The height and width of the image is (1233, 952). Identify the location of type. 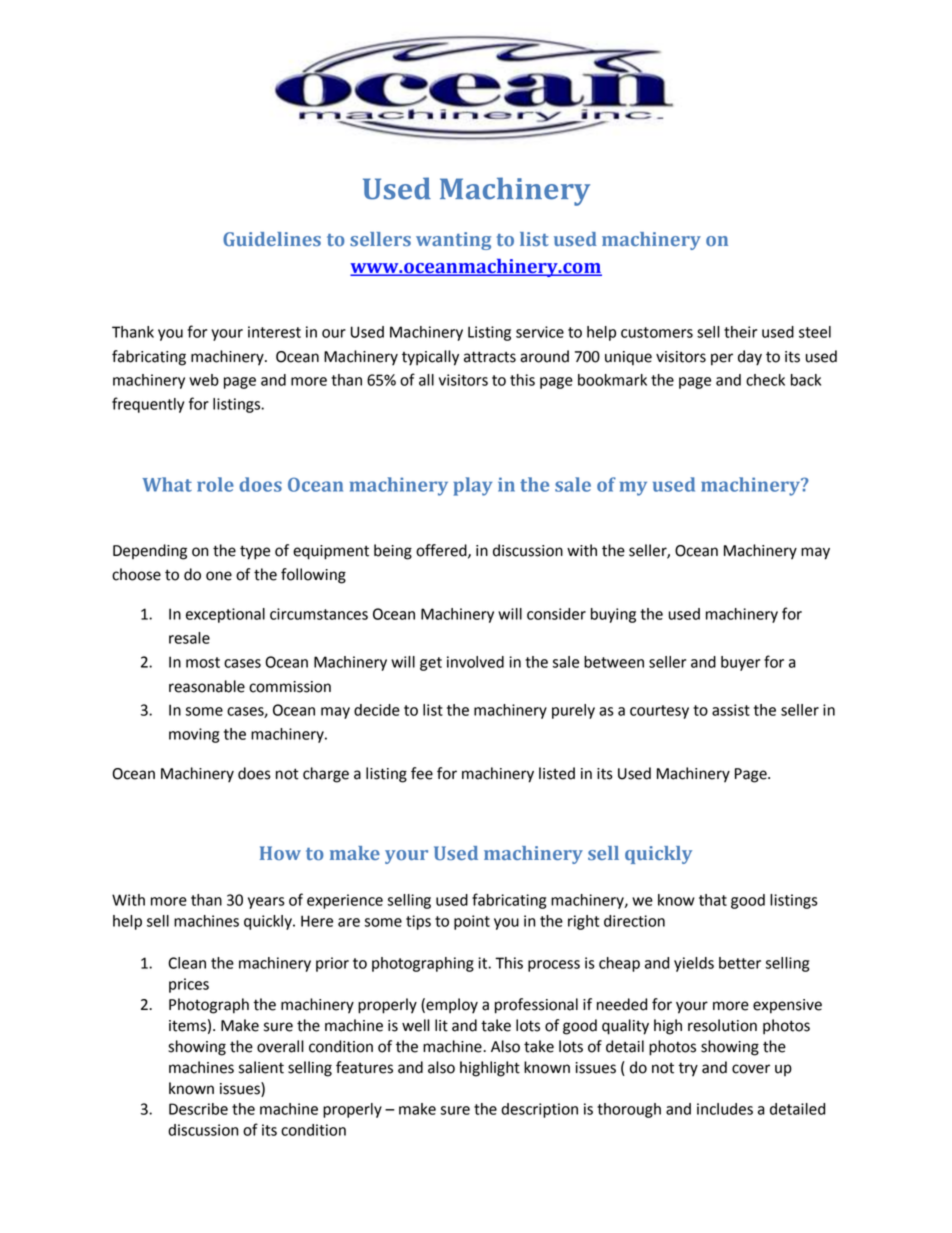
(255, 552).
